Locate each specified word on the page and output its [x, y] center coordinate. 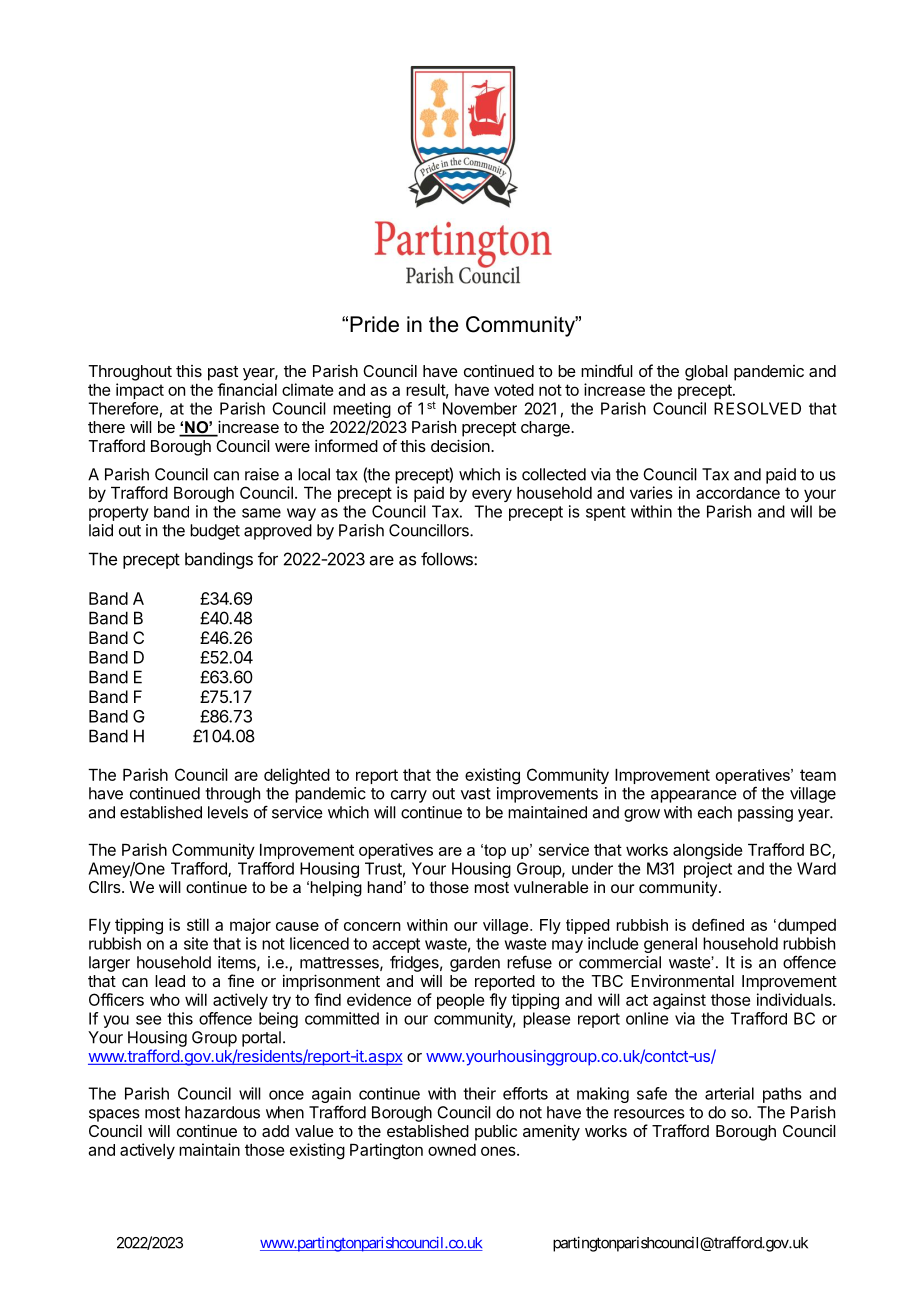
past [223, 373]
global [706, 373]
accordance [738, 493]
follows [448, 559]
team [818, 775]
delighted [297, 776]
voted [514, 390]
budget [215, 532]
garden [475, 964]
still [198, 924]
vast [476, 794]
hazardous [222, 1112]
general [670, 945]
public [496, 1133]
